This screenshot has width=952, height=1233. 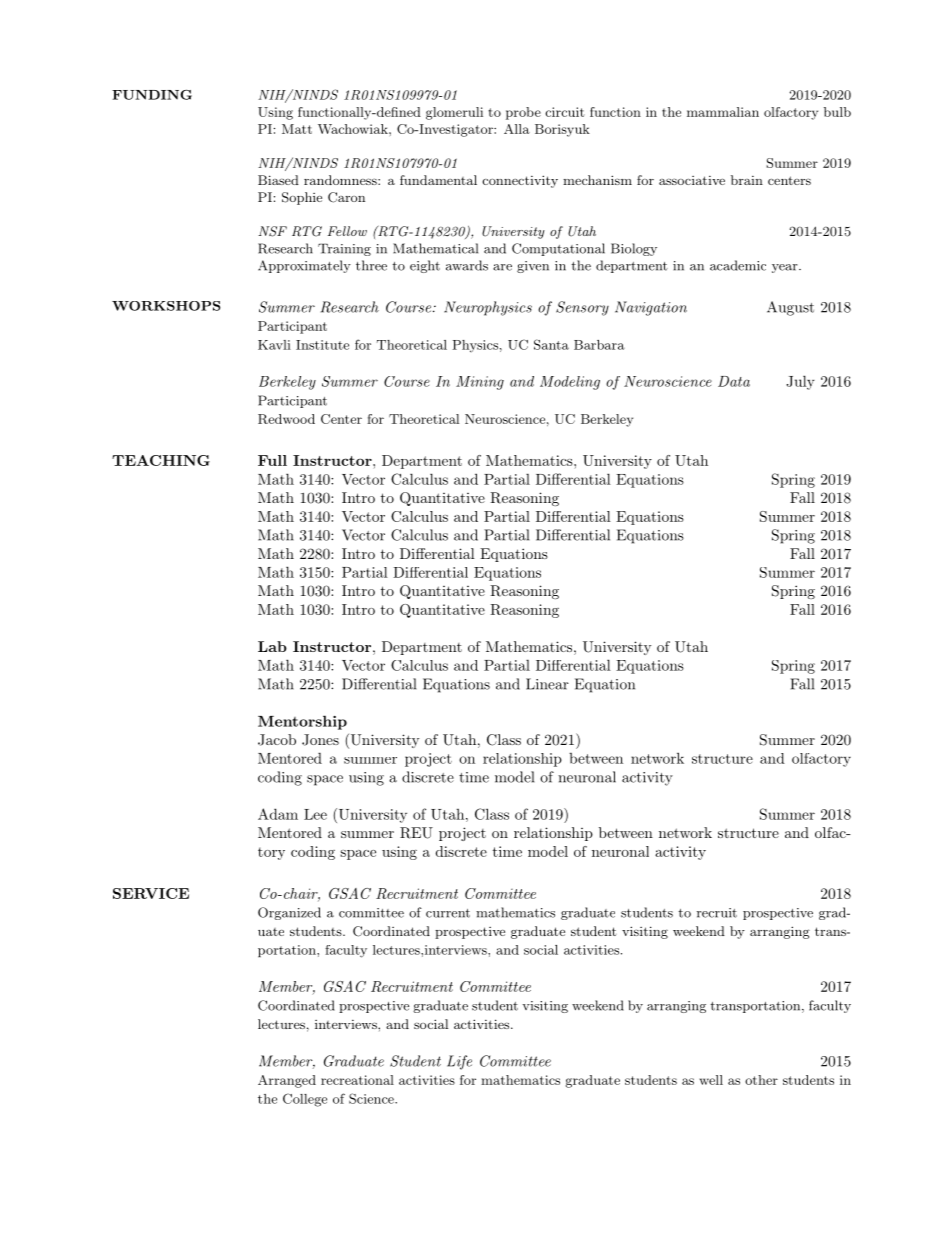 I want to click on other, so click(x=761, y=1080).
